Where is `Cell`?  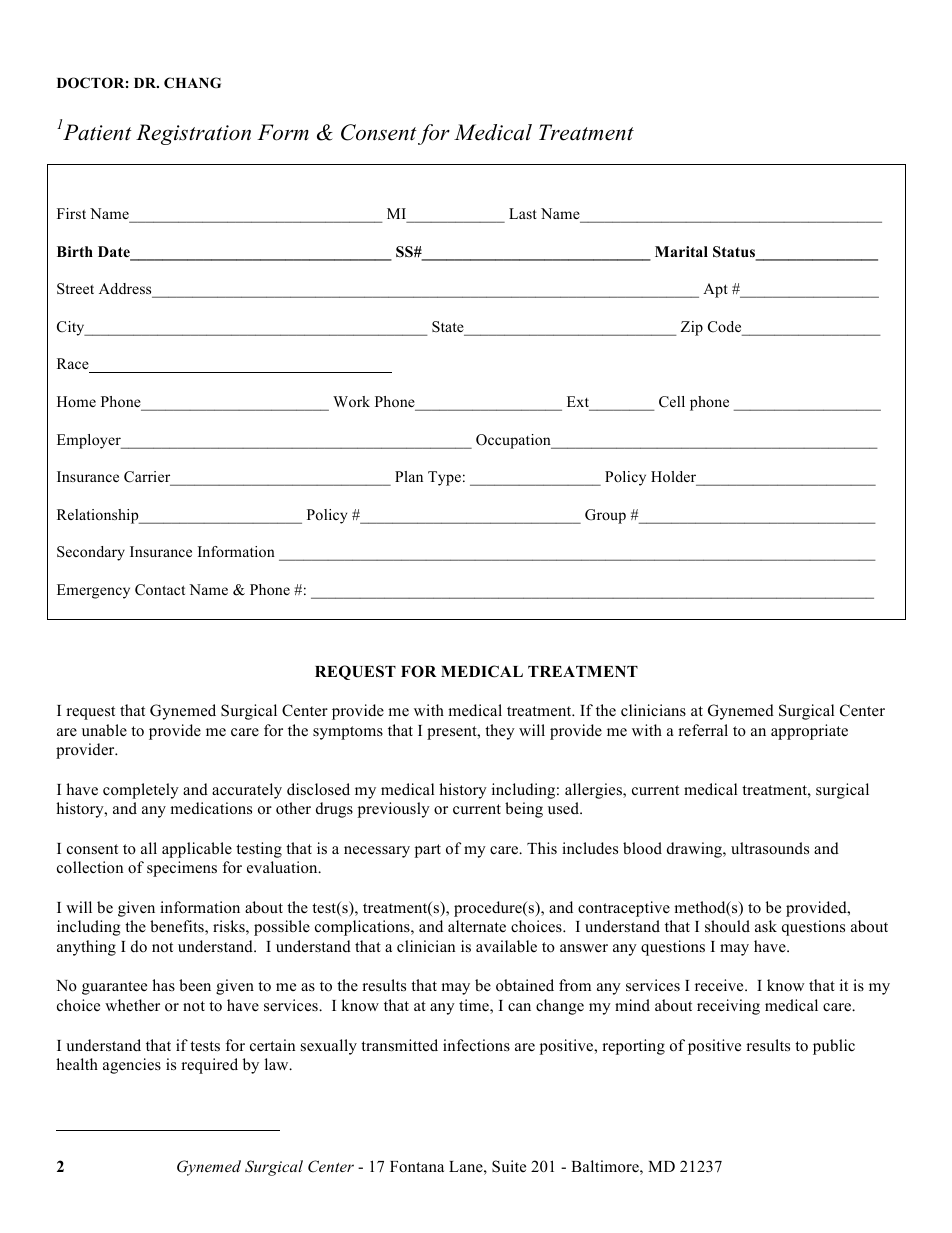 Cell is located at coordinates (672, 402).
